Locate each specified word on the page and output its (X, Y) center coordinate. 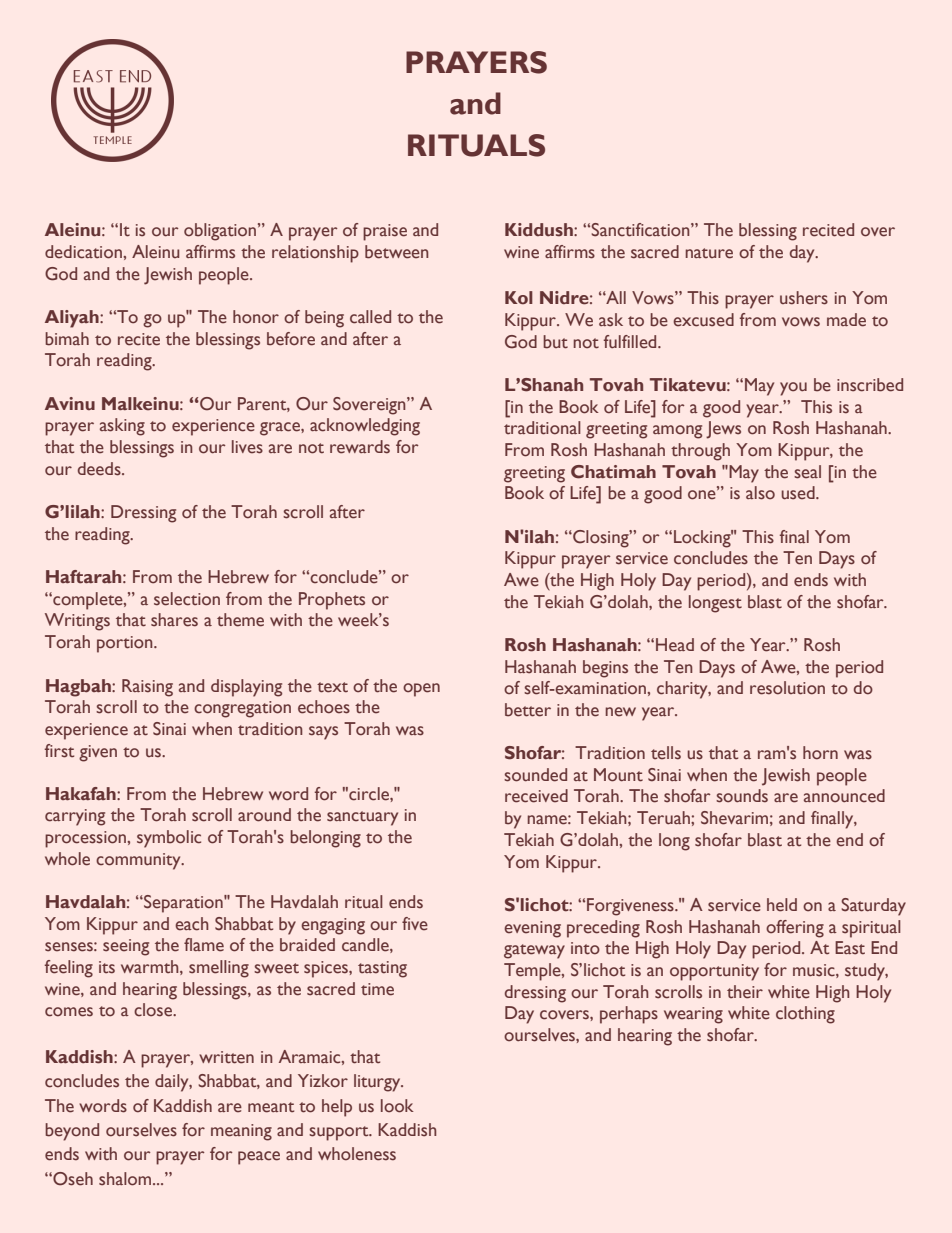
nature (709, 253)
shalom (126, 1179)
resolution (787, 688)
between (396, 252)
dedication (84, 252)
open (421, 690)
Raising (147, 688)
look (397, 1106)
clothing (805, 1015)
